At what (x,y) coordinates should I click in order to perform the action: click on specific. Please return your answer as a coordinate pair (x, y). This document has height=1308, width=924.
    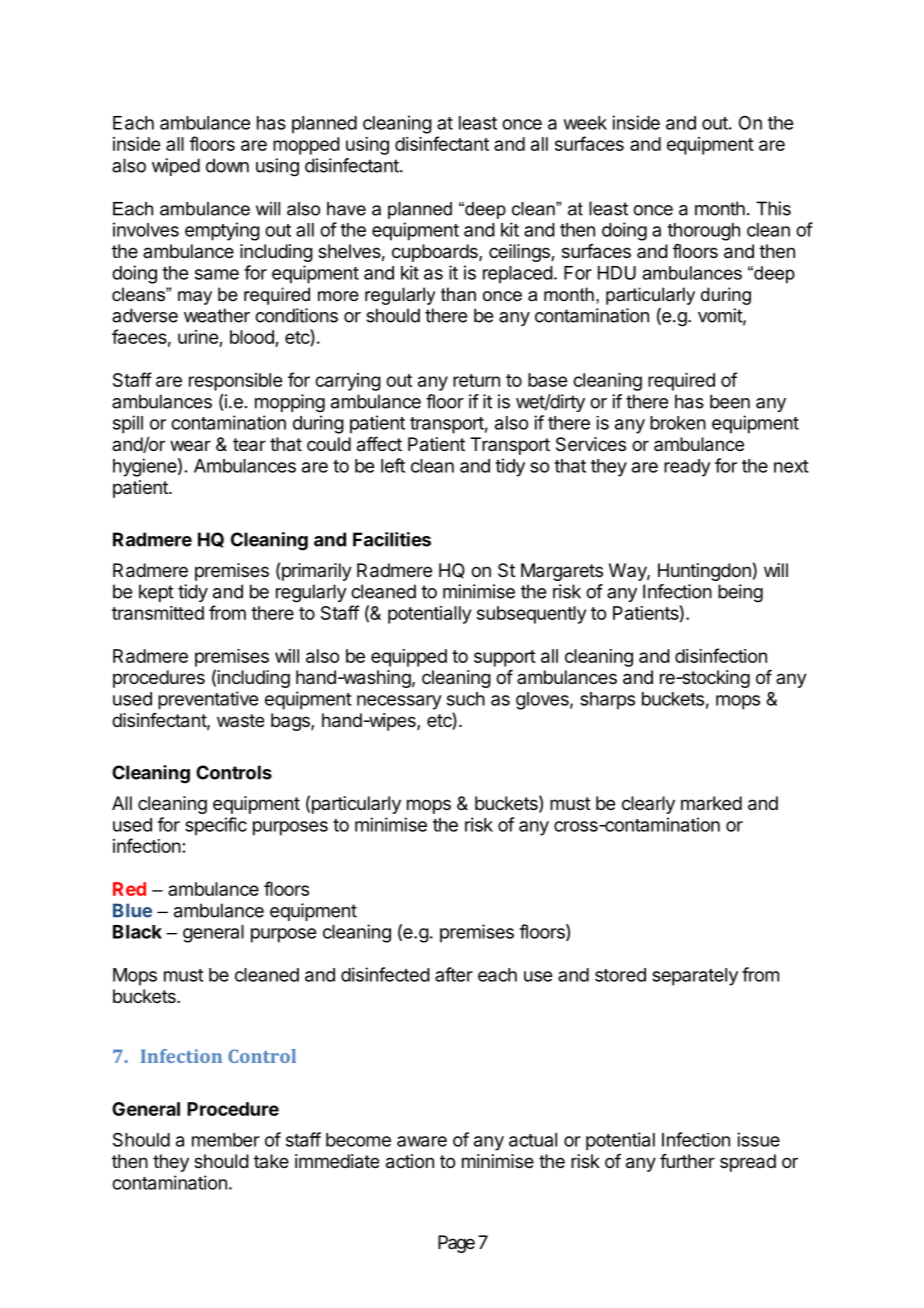
    Looking at the image, I should click on (216, 826).
